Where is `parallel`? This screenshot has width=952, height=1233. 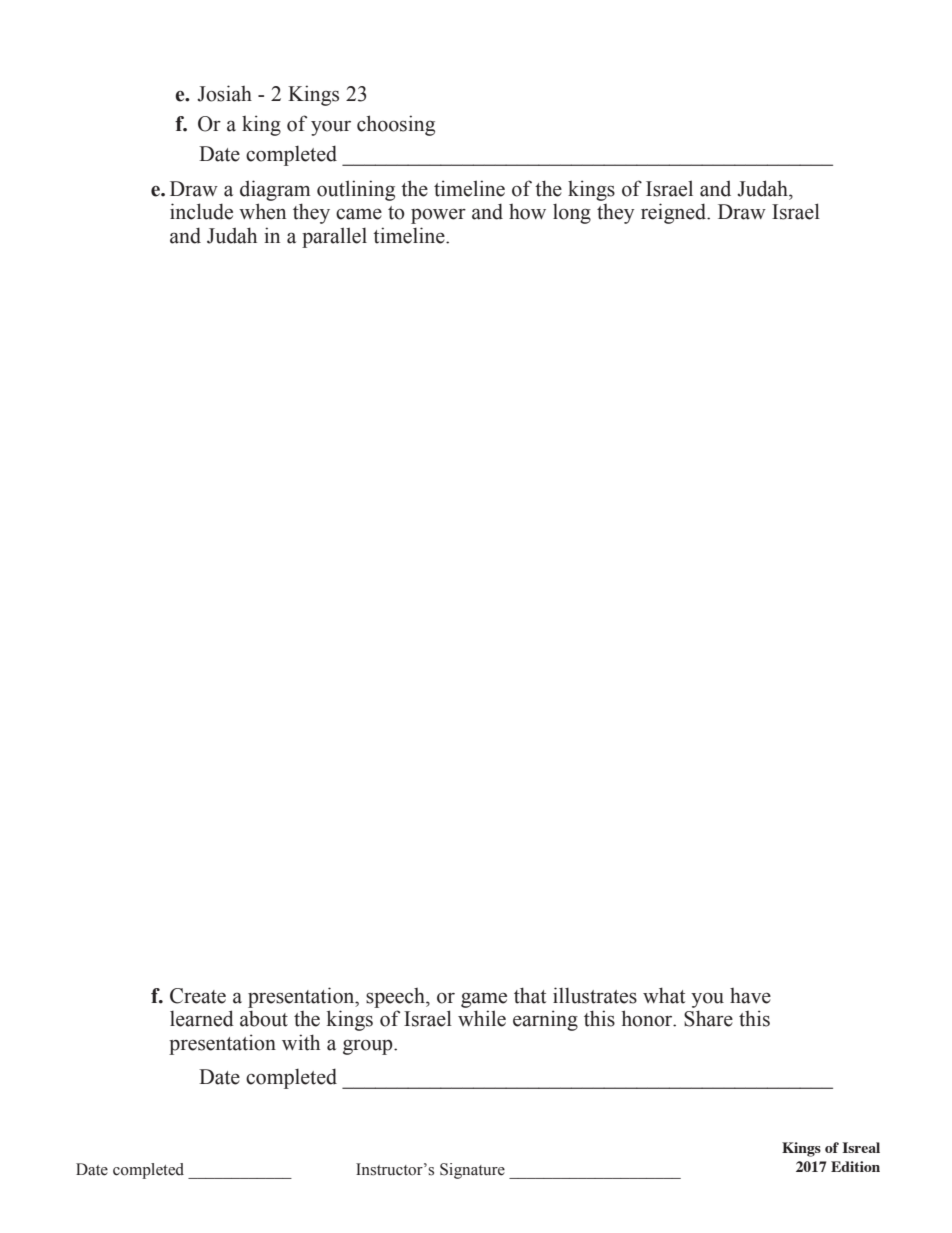 parallel is located at coordinates (334, 237).
